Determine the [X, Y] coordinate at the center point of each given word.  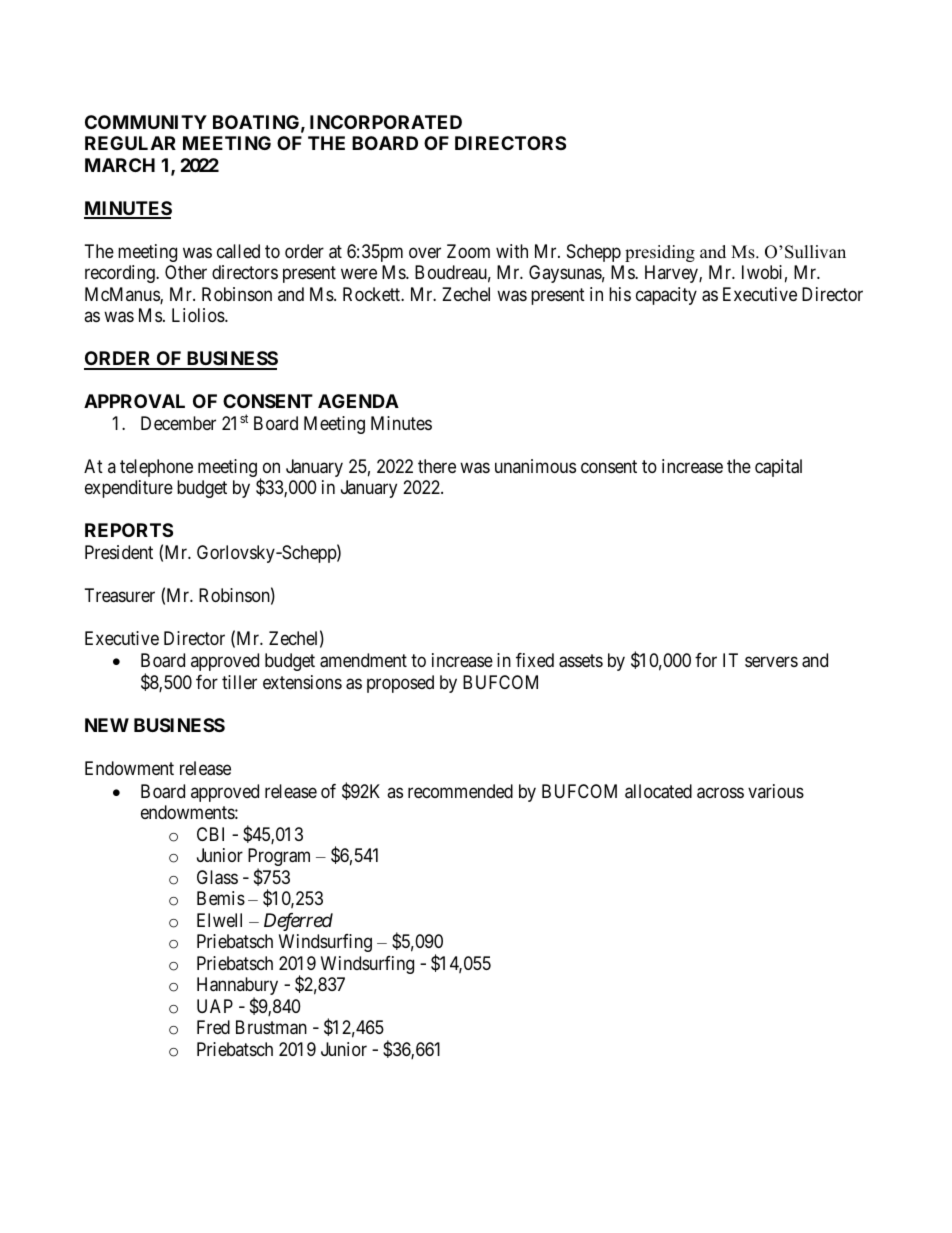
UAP [215, 1006]
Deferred [298, 922]
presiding [660, 253]
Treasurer [120, 595]
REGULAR [130, 143]
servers [771, 662]
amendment [363, 660]
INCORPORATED [386, 122]
